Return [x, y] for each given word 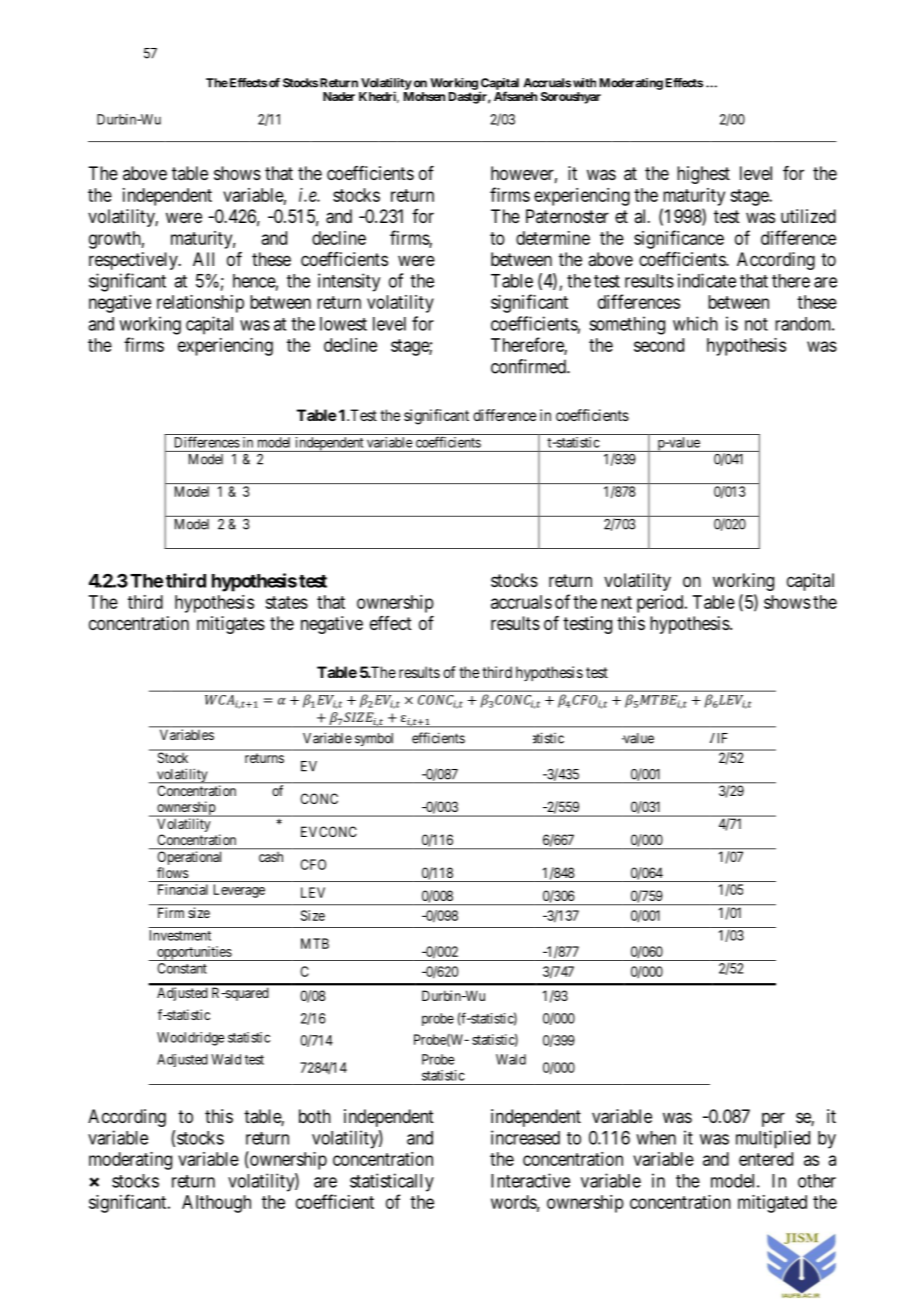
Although [216, 1204]
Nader [339, 96]
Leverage [239, 891]
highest [703, 175]
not [756, 324]
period [661, 604]
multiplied [773, 1139]
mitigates [231, 625]
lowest [343, 324]
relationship [200, 304]
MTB [315, 943]
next [616, 602]
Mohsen [424, 96]
